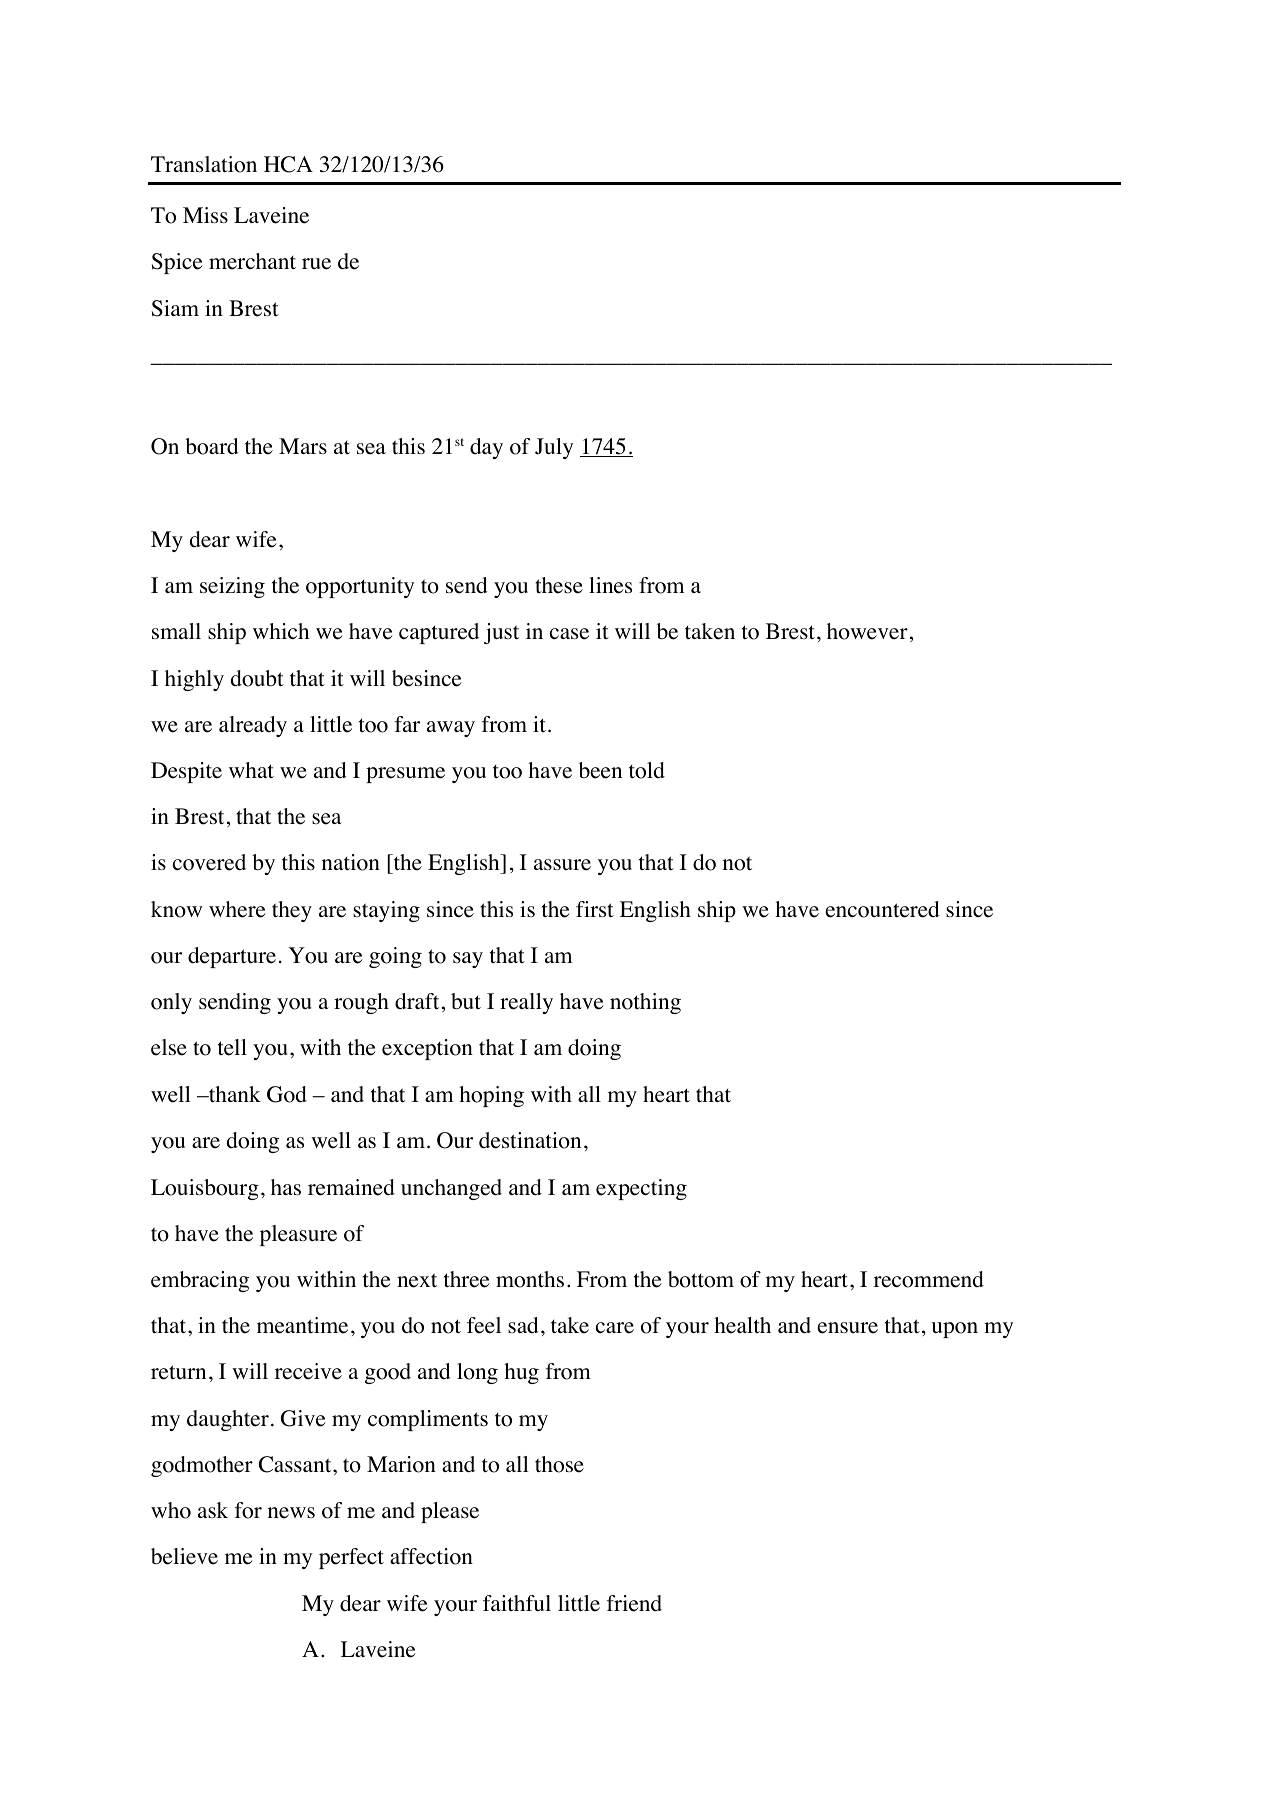  Describe the element at coordinates (517, 1603) in the image. I see `faithful` at that location.
